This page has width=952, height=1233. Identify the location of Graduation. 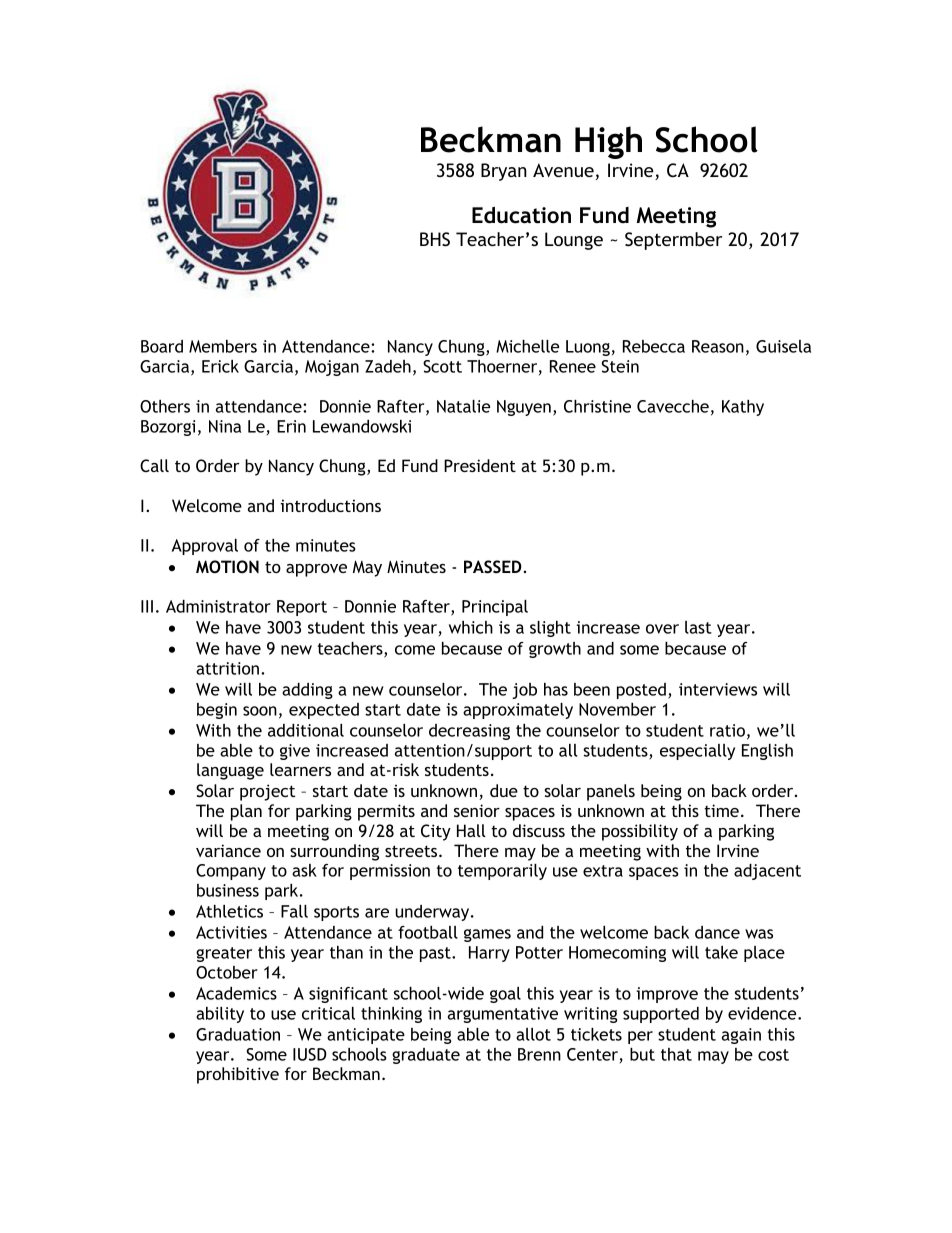
(238, 1034).
